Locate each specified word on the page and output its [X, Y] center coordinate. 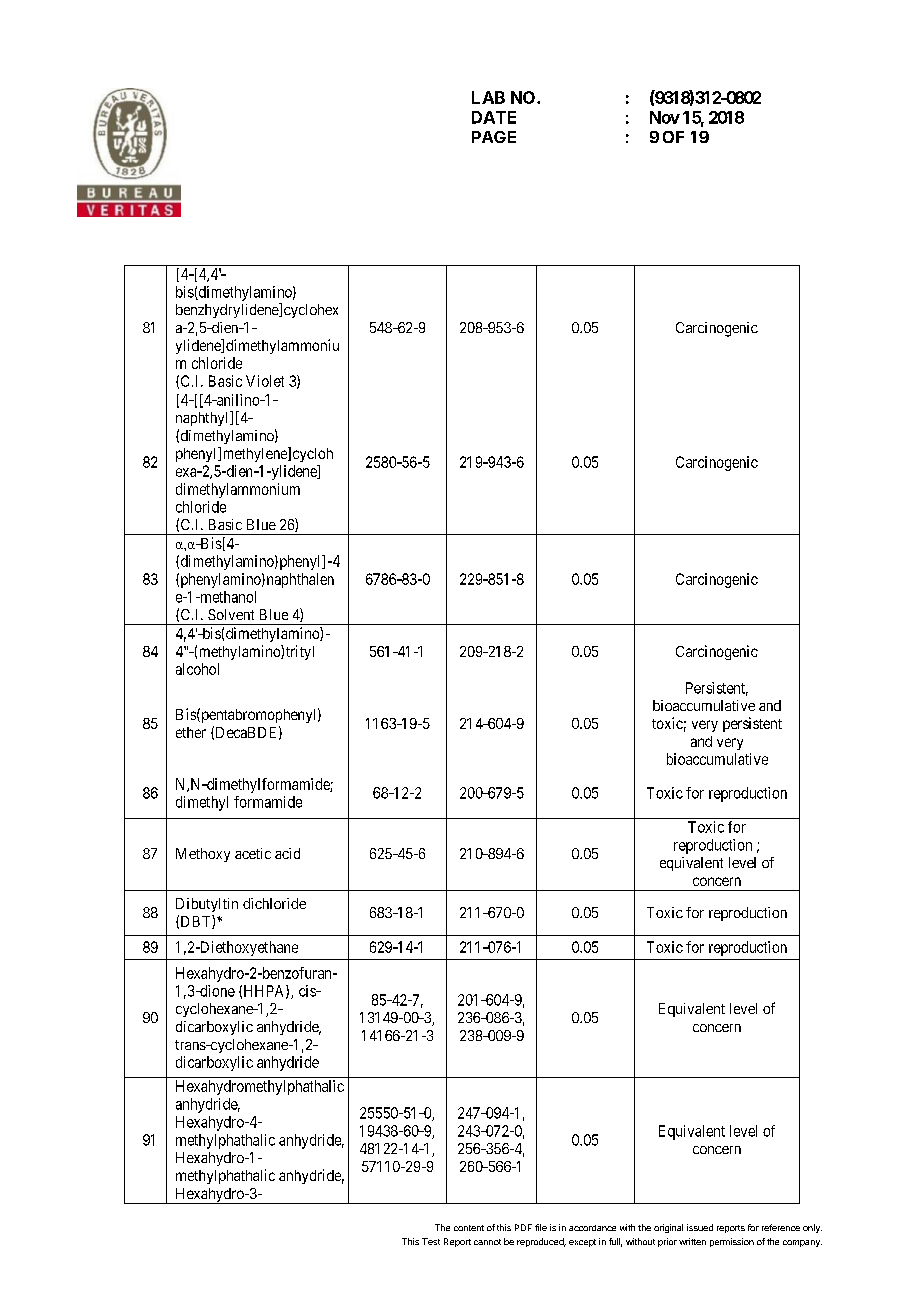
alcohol [197, 669]
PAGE [494, 137]
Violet [265, 381]
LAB [488, 97]
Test [431, 1241]
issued [700, 1227]
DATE [494, 117]
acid [287, 853]
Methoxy [203, 855]
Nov [665, 117]
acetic [253, 853]
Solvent [231, 614]
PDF [523, 1227]
